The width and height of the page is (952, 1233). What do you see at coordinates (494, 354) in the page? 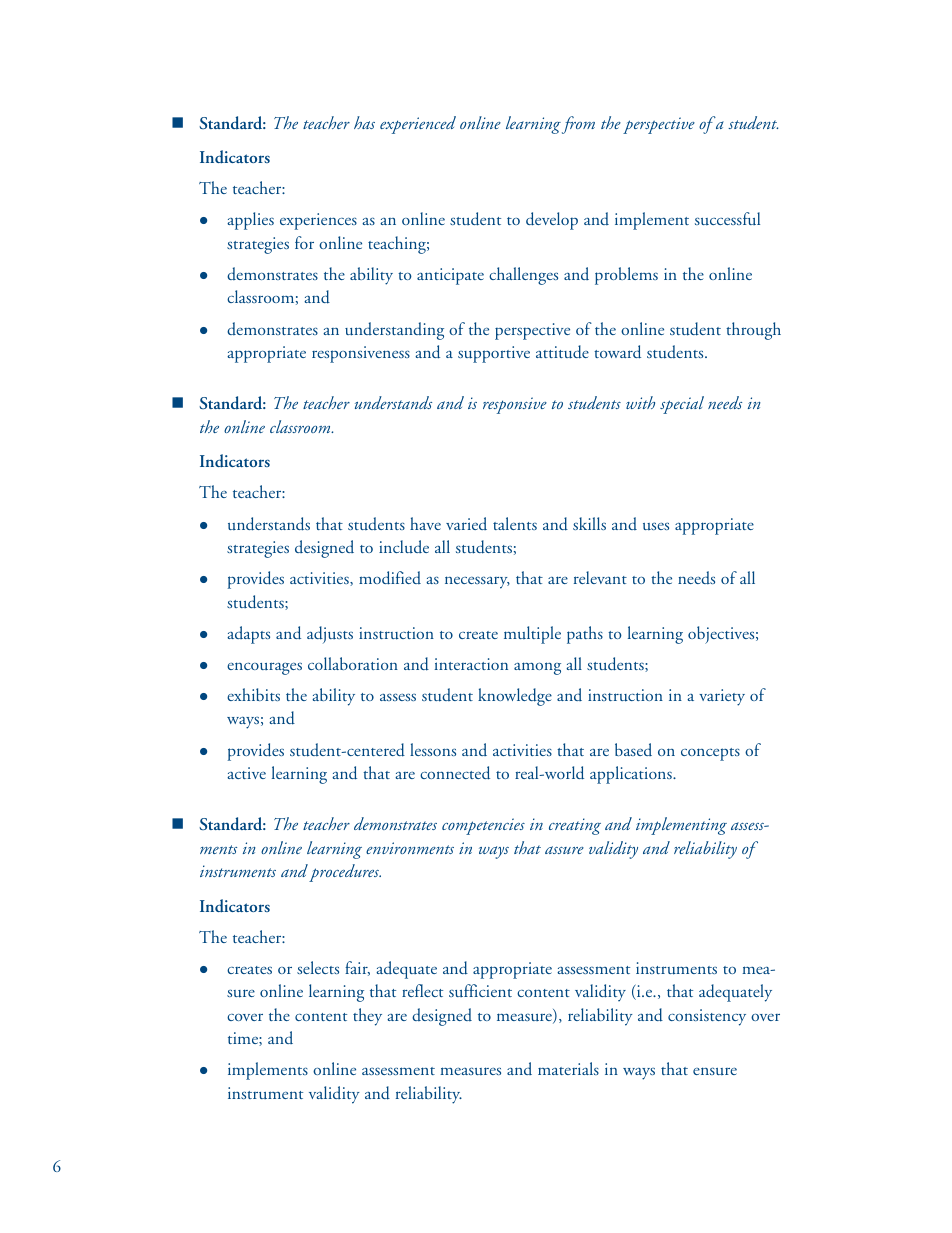
I see `supportive` at bounding box center [494, 354].
